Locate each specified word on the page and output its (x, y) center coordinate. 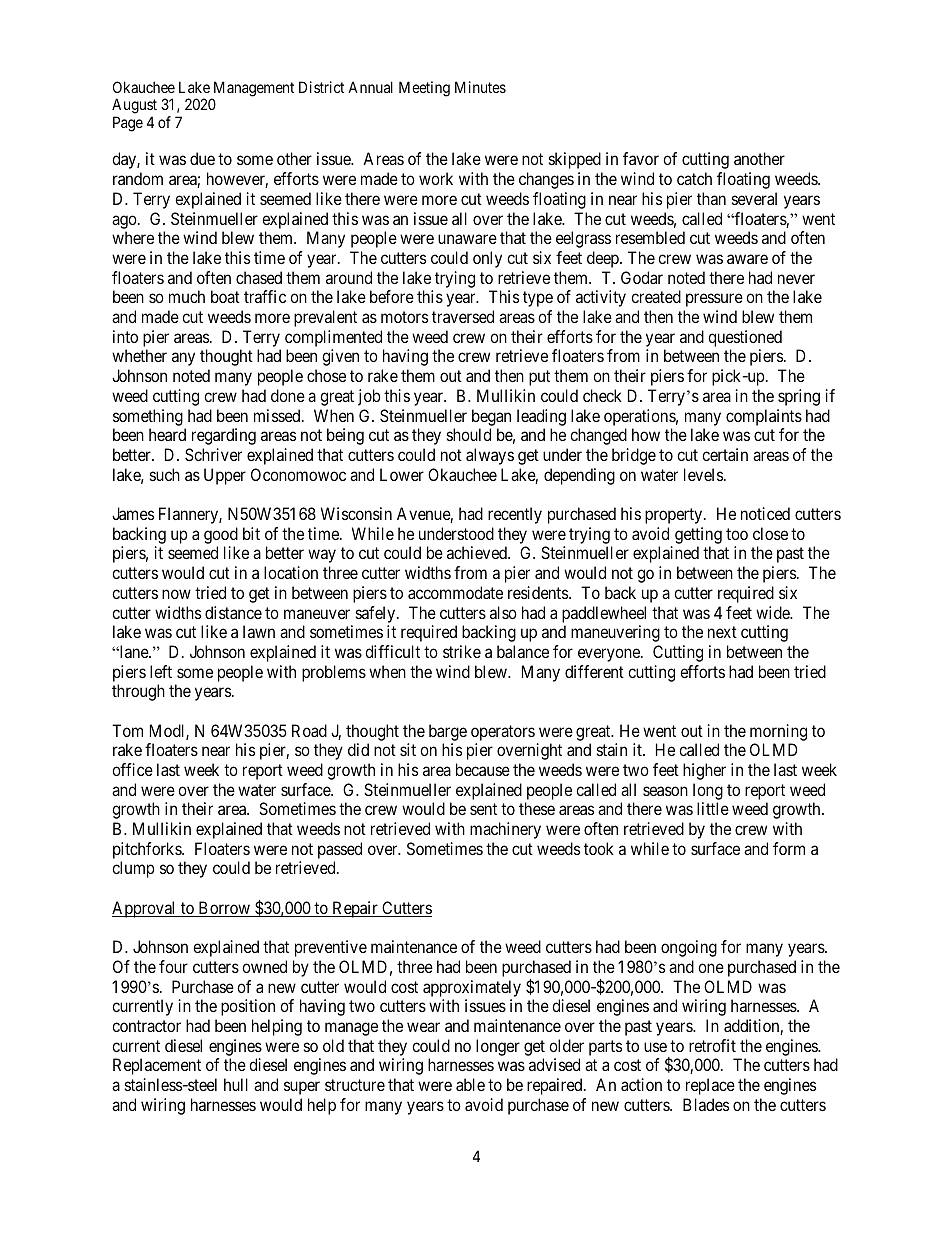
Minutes (480, 87)
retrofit (712, 1045)
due (202, 158)
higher (704, 771)
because (483, 769)
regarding (224, 436)
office (132, 769)
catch (694, 178)
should (469, 434)
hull (236, 1084)
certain (725, 454)
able (470, 1084)
